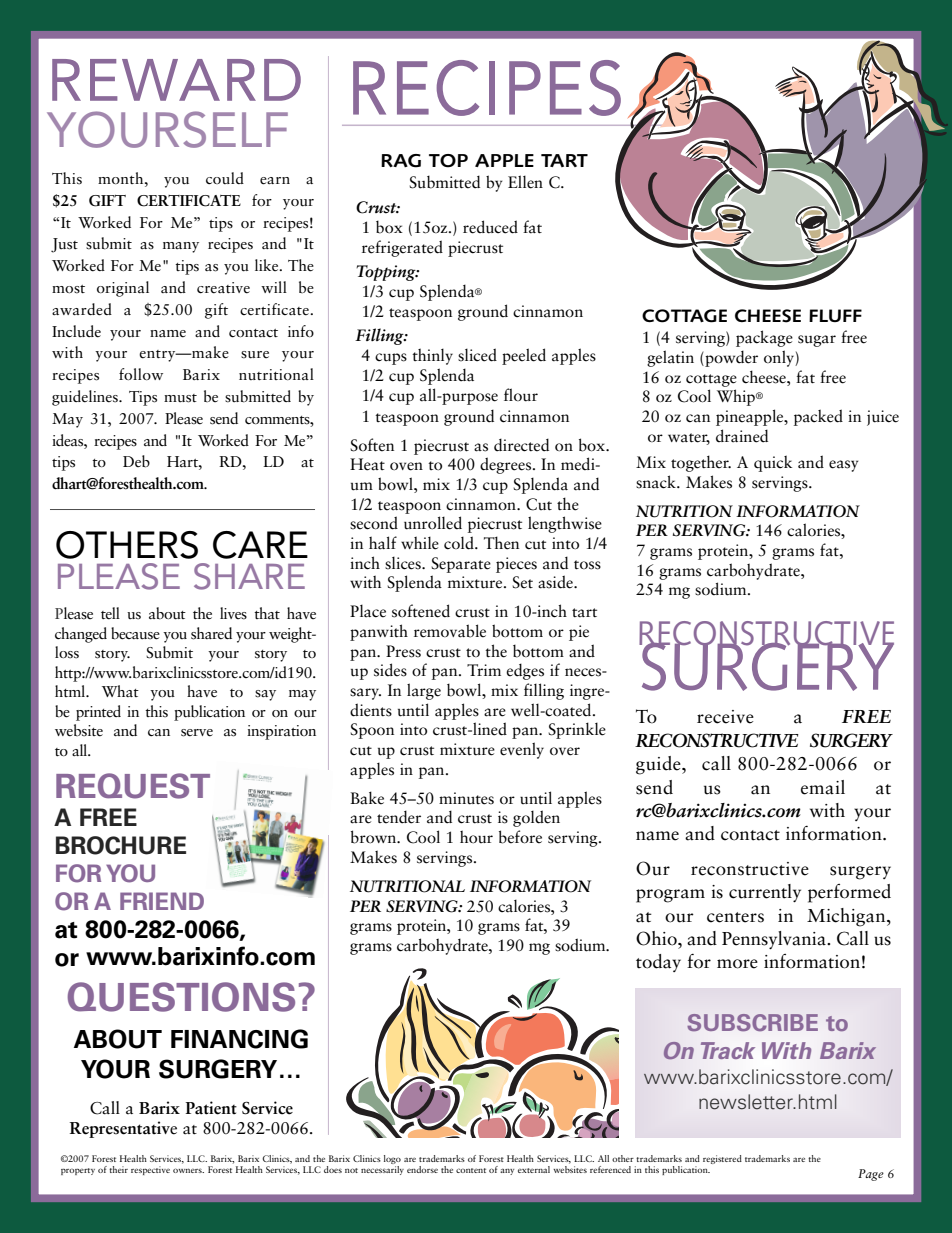 The height and width of the screenshot is (1233, 952). I want to click on RAG, so click(401, 161).
